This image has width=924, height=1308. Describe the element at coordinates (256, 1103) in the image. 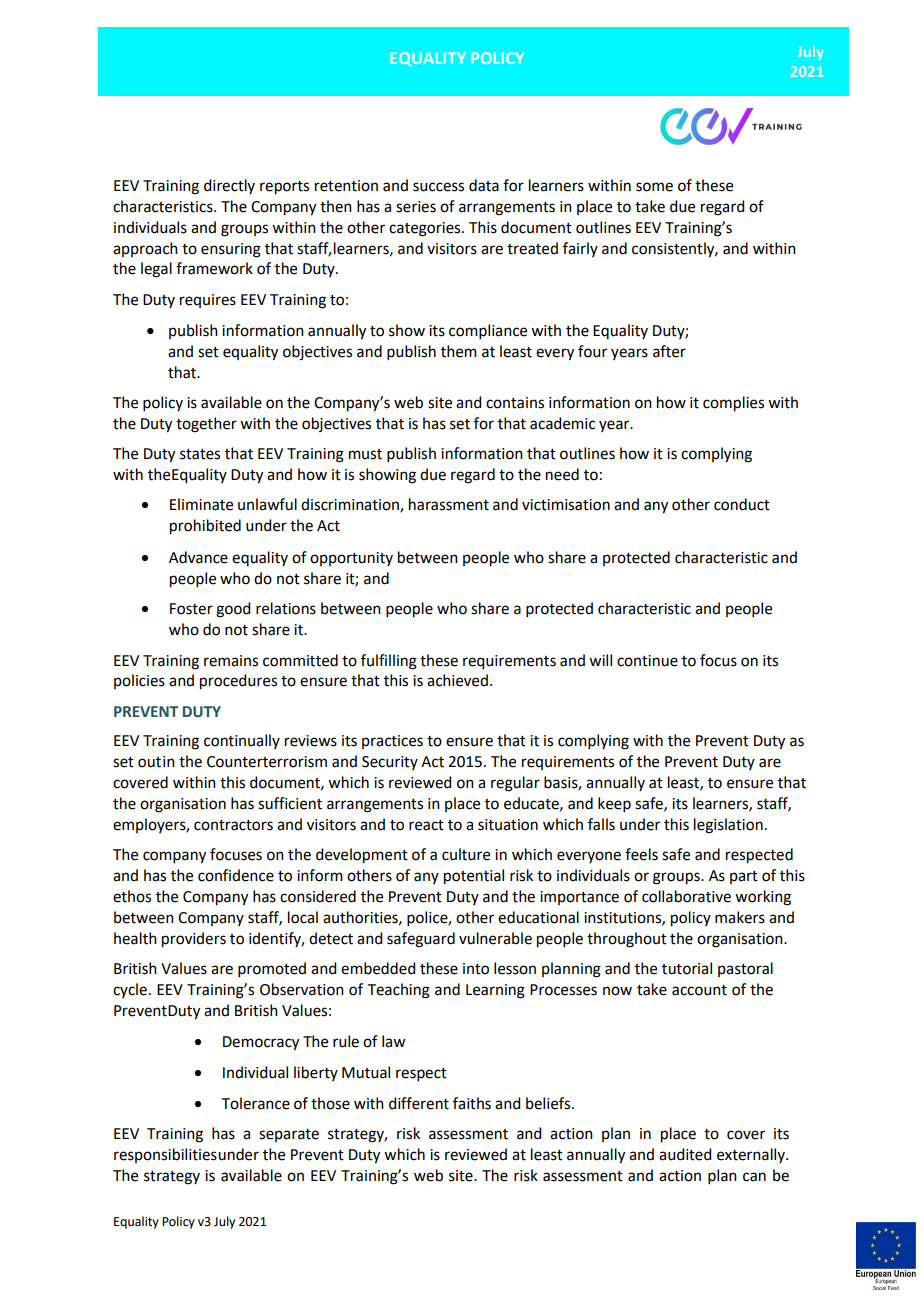

I see `Tolerance` at that location.
